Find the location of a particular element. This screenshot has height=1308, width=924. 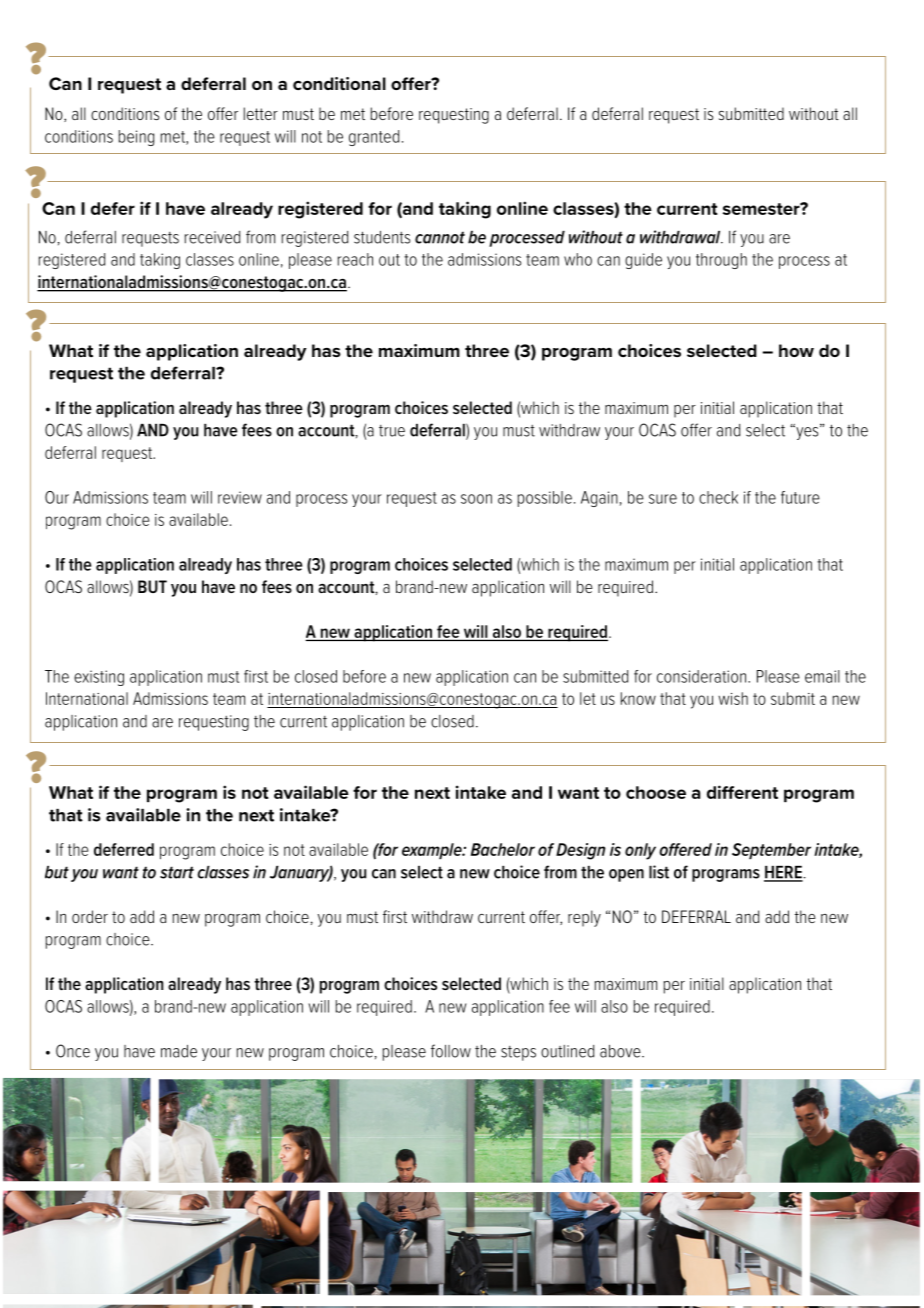

made is located at coordinates (179, 1051).
